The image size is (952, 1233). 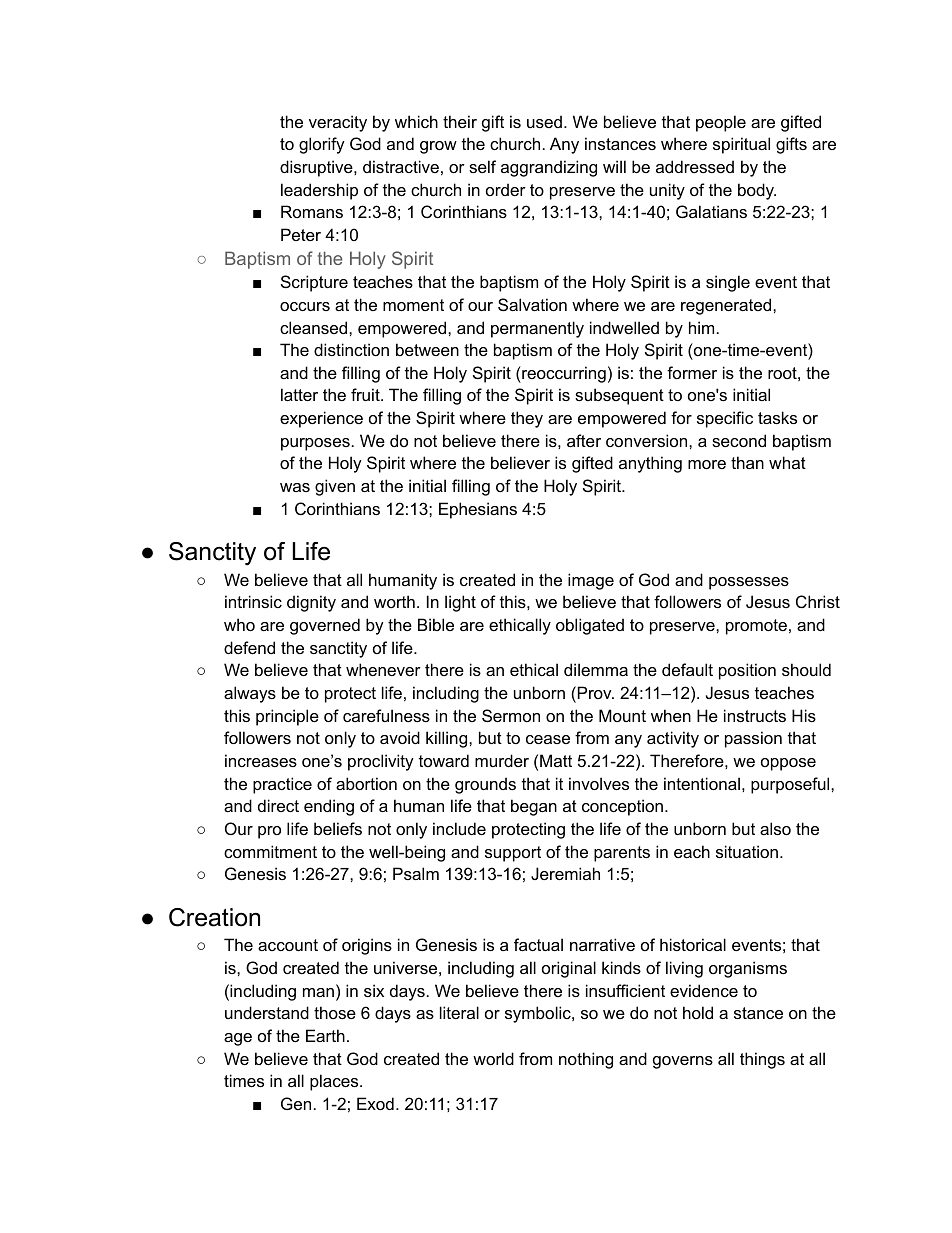 What do you see at coordinates (721, 123) in the screenshot?
I see `people` at bounding box center [721, 123].
